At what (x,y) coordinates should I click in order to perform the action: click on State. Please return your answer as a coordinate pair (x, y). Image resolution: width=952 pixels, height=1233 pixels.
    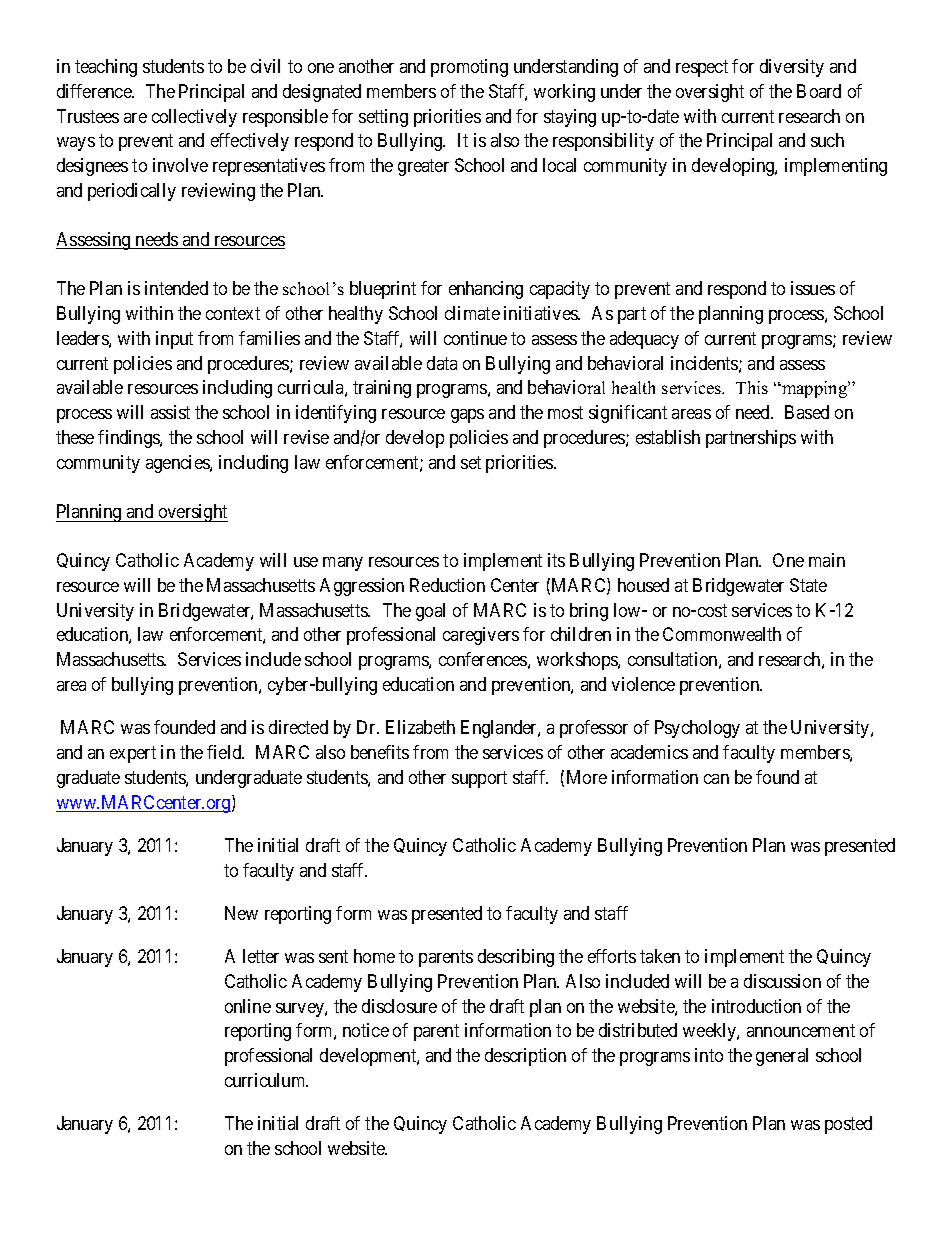
    Looking at the image, I should click on (808, 585).
